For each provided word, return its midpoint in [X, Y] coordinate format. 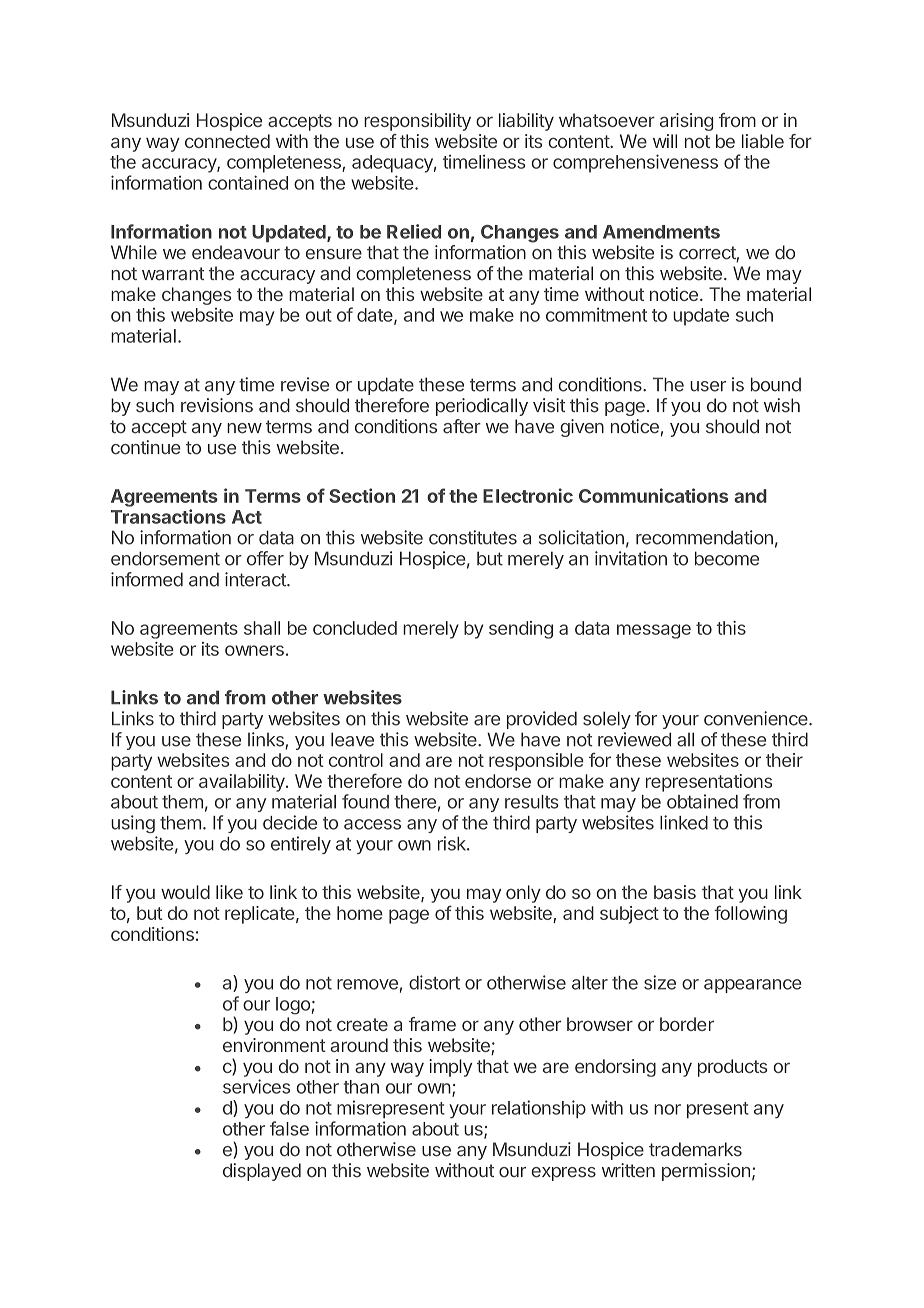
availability [243, 783]
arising [686, 122]
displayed [262, 1172]
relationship [539, 1109]
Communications [653, 495]
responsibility [417, 122]
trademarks [695, 1149]
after [462, 426]
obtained [702, 801]
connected [227, 141]
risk [453, 843]
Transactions [168, 516]
